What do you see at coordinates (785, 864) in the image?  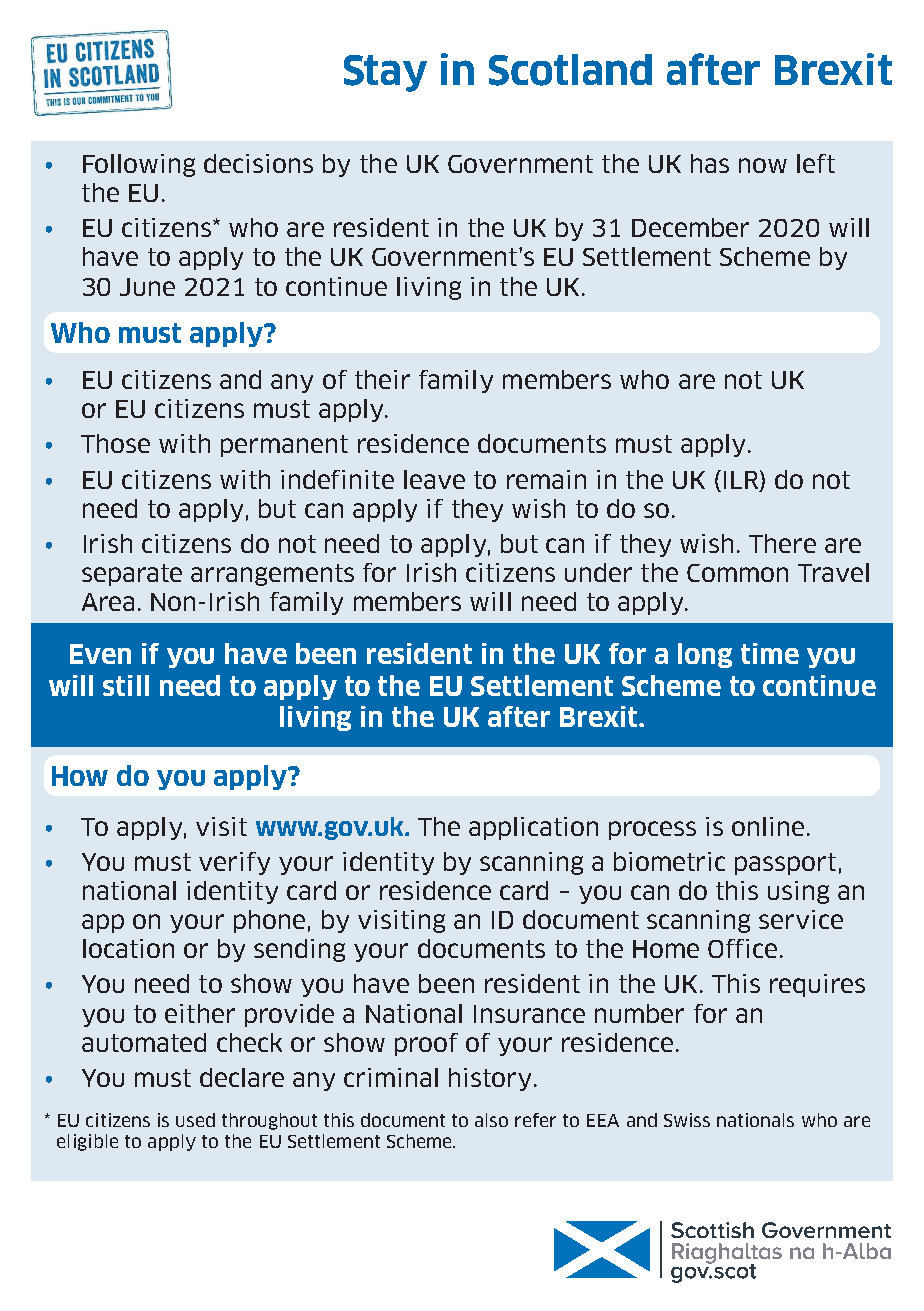 I see `passport` at bounding box center [785, 864].
